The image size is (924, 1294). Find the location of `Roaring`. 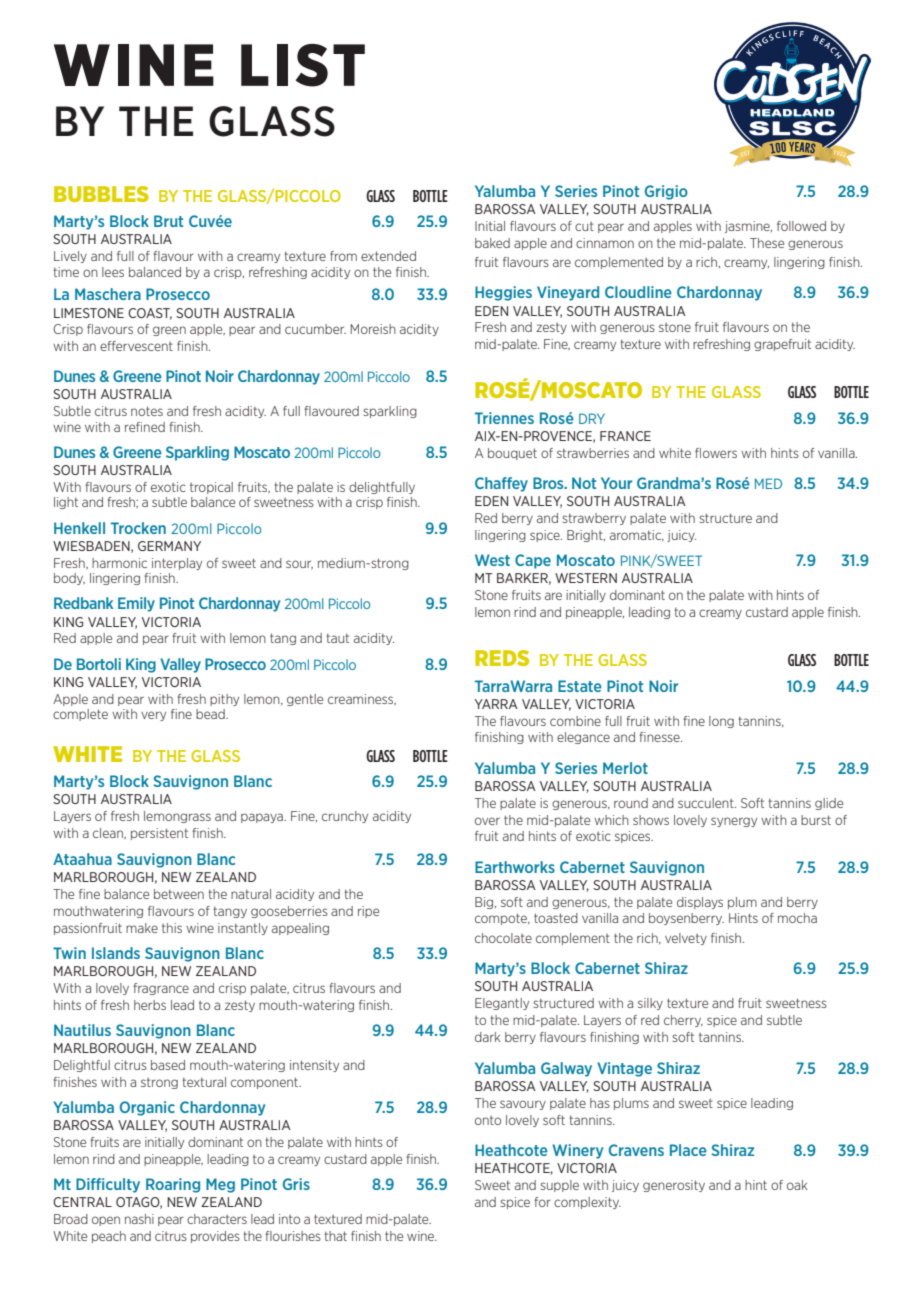

Roaring is located at coordinates (173, 1185).
